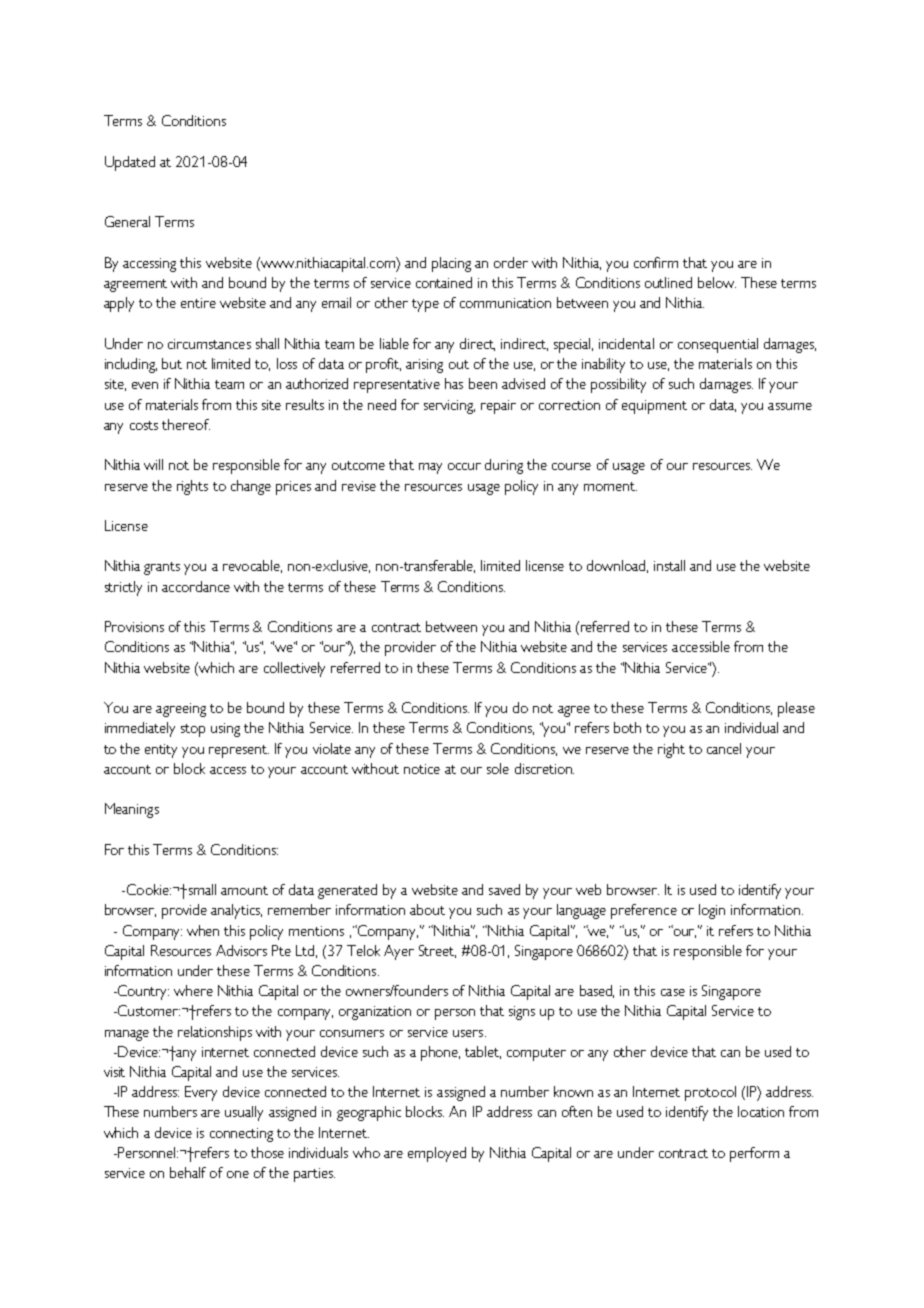 The height and width of the screenshot is (1308, 924). Describe the element at coordinates (796, 709) in the screenshot. I see `please` at that location.
